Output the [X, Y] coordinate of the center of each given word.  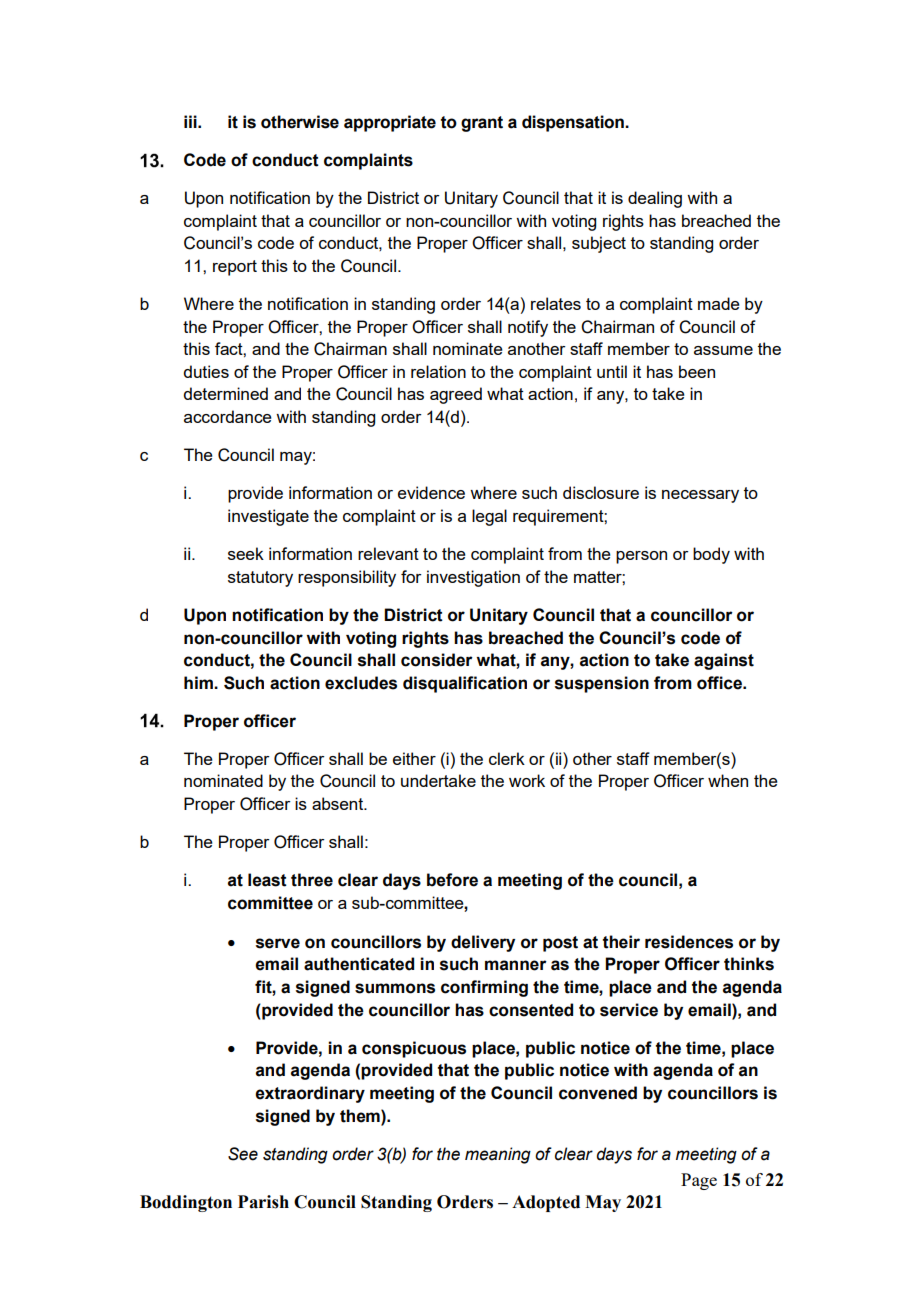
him [199, 682]
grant [482, 124]
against [724, 661]
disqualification [465, 684]
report [235, 268]
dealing [655, 199]
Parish [263, 1202]
